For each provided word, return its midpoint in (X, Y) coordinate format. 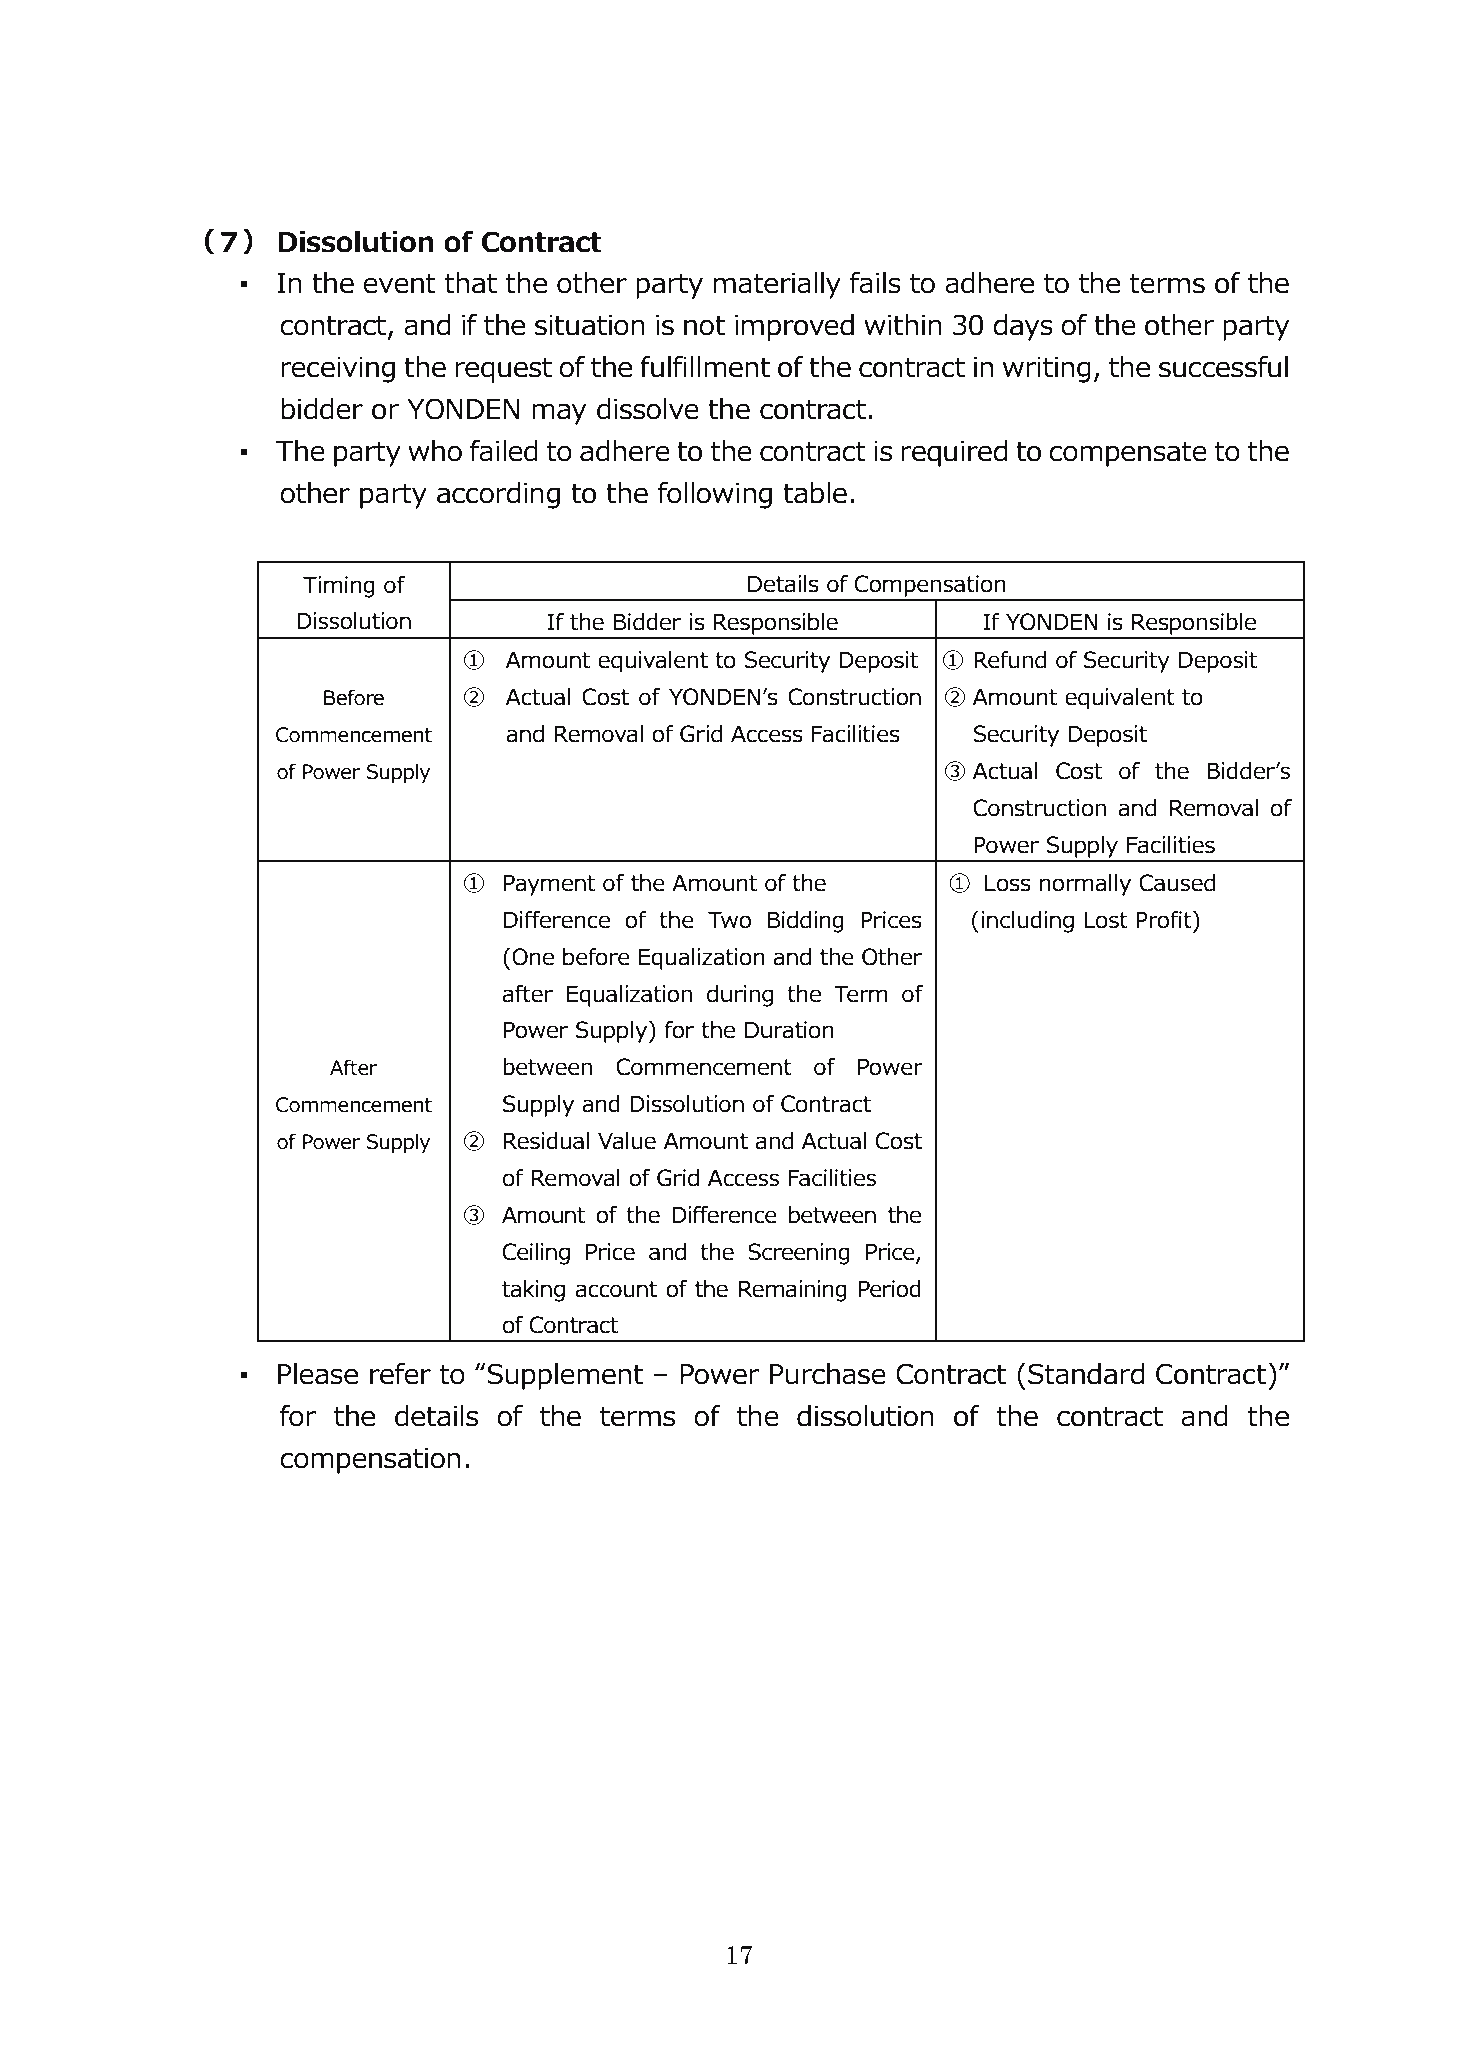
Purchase (828, 1373)
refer (400, 1373)
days (1023, 327)
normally (1085, 884)
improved (794, 327)
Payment (550, 885)
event (399, 284)
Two (729, 920)
